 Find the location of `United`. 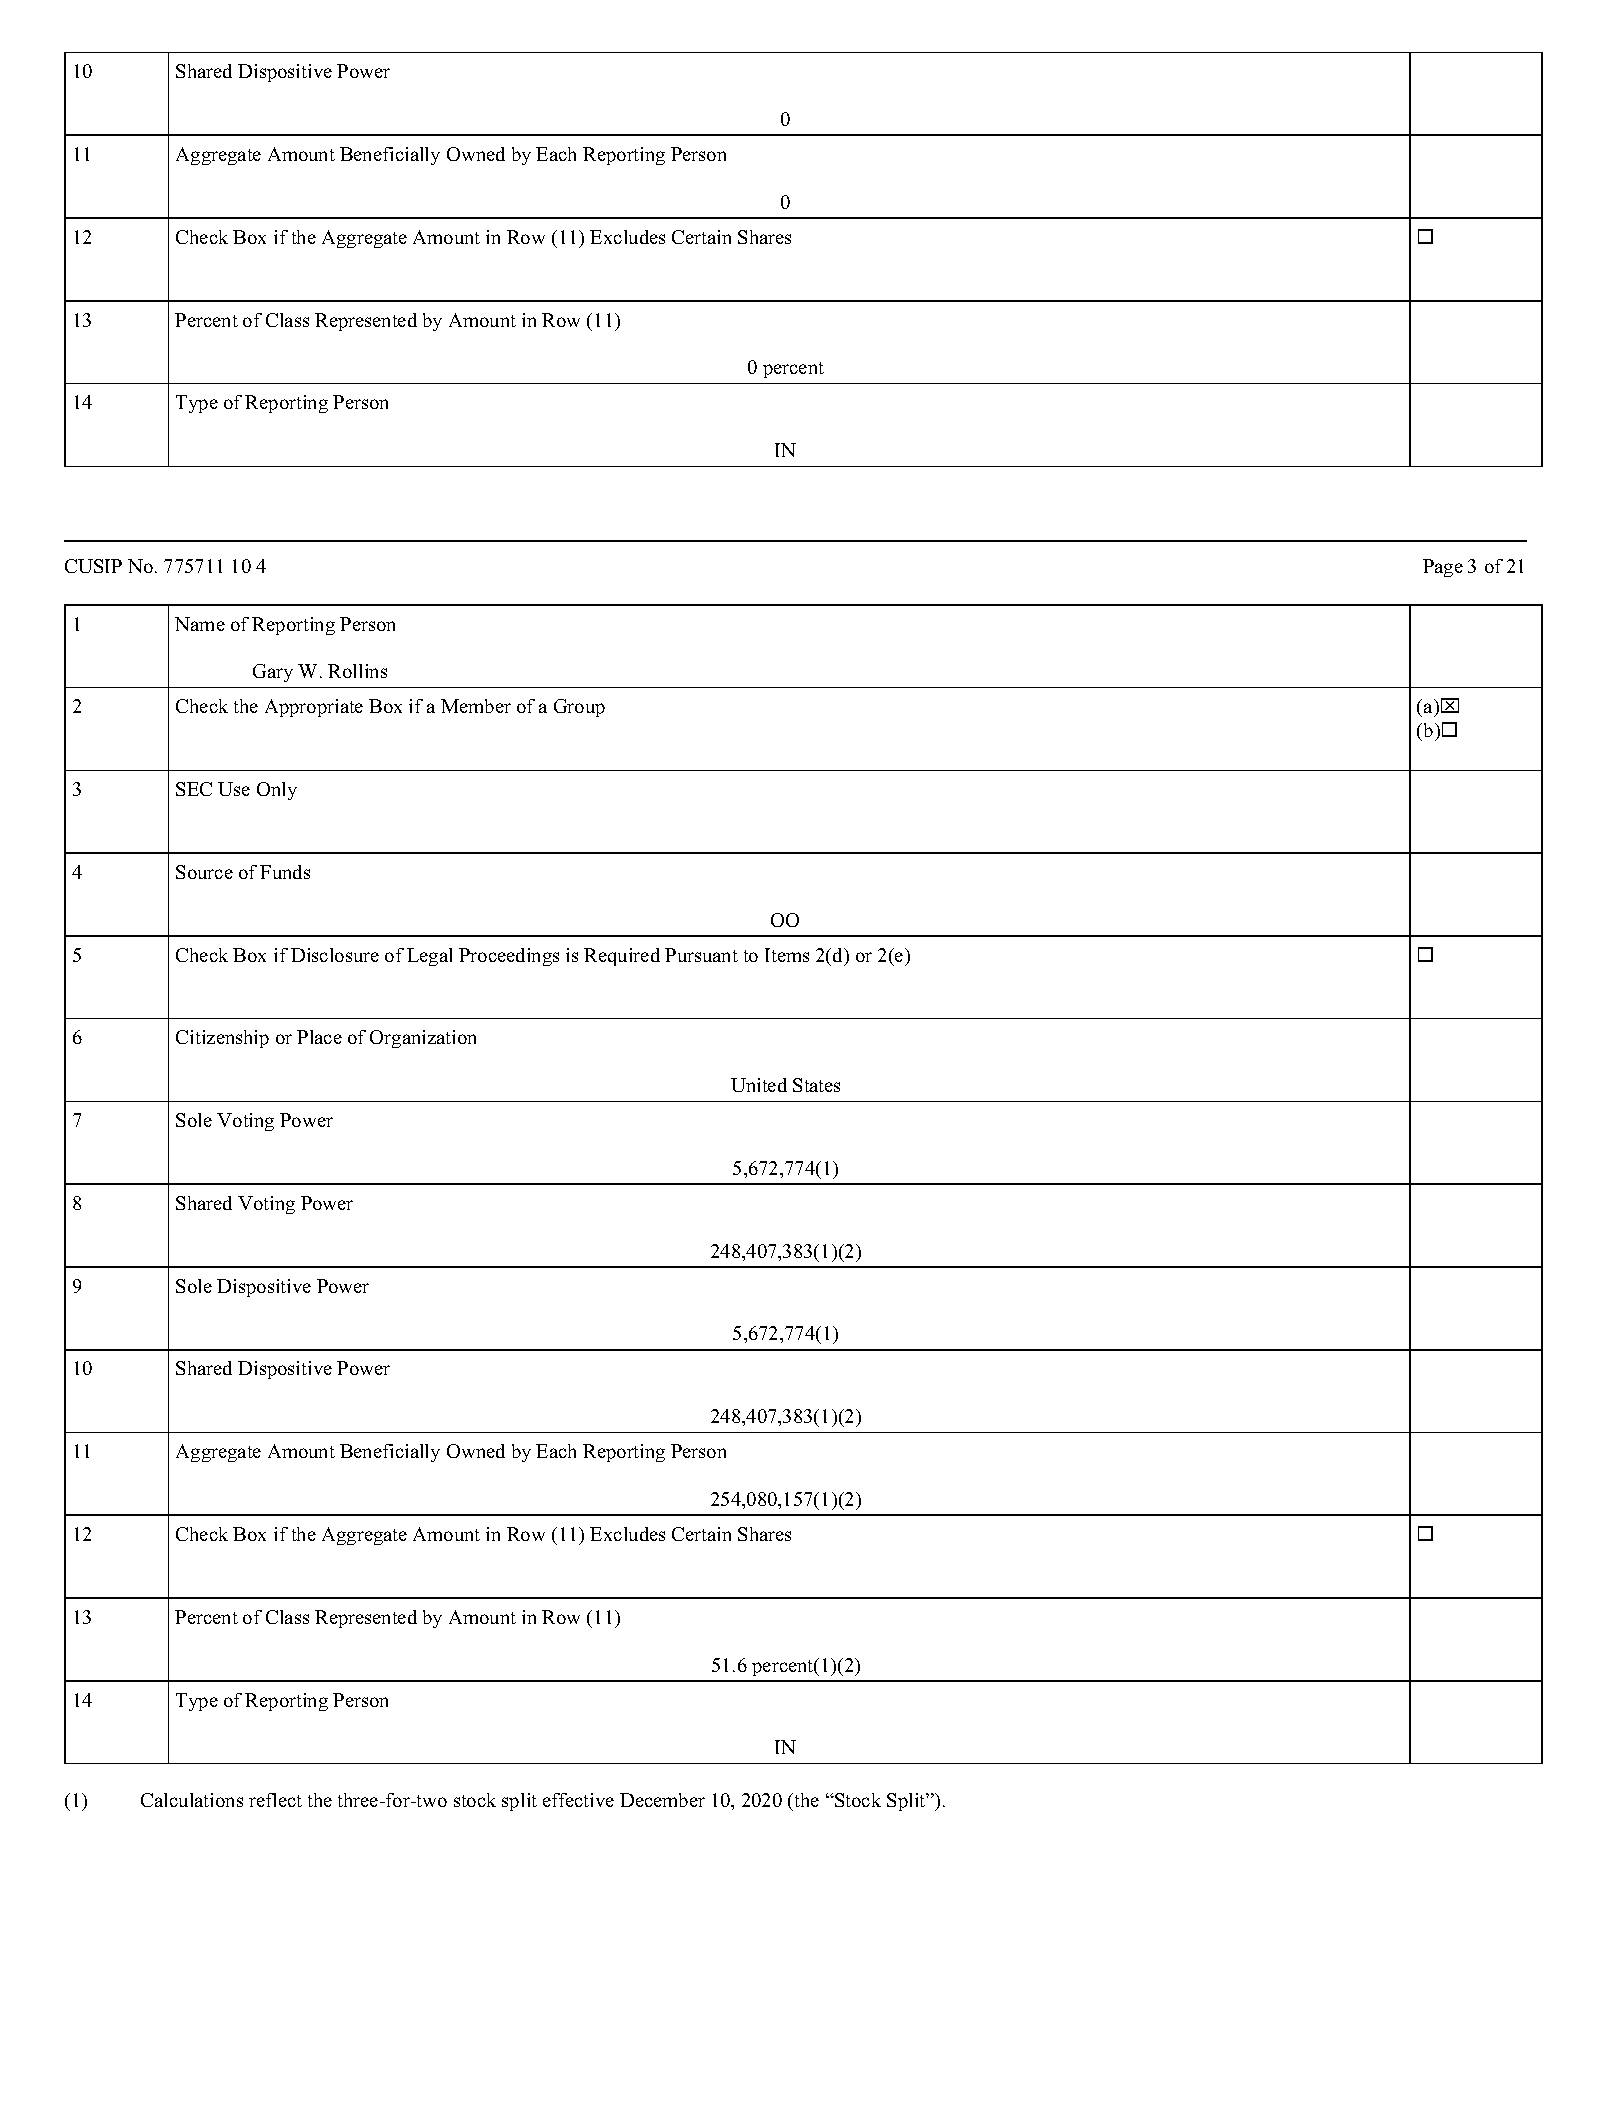

United is located at coordinates (759, 1085).
